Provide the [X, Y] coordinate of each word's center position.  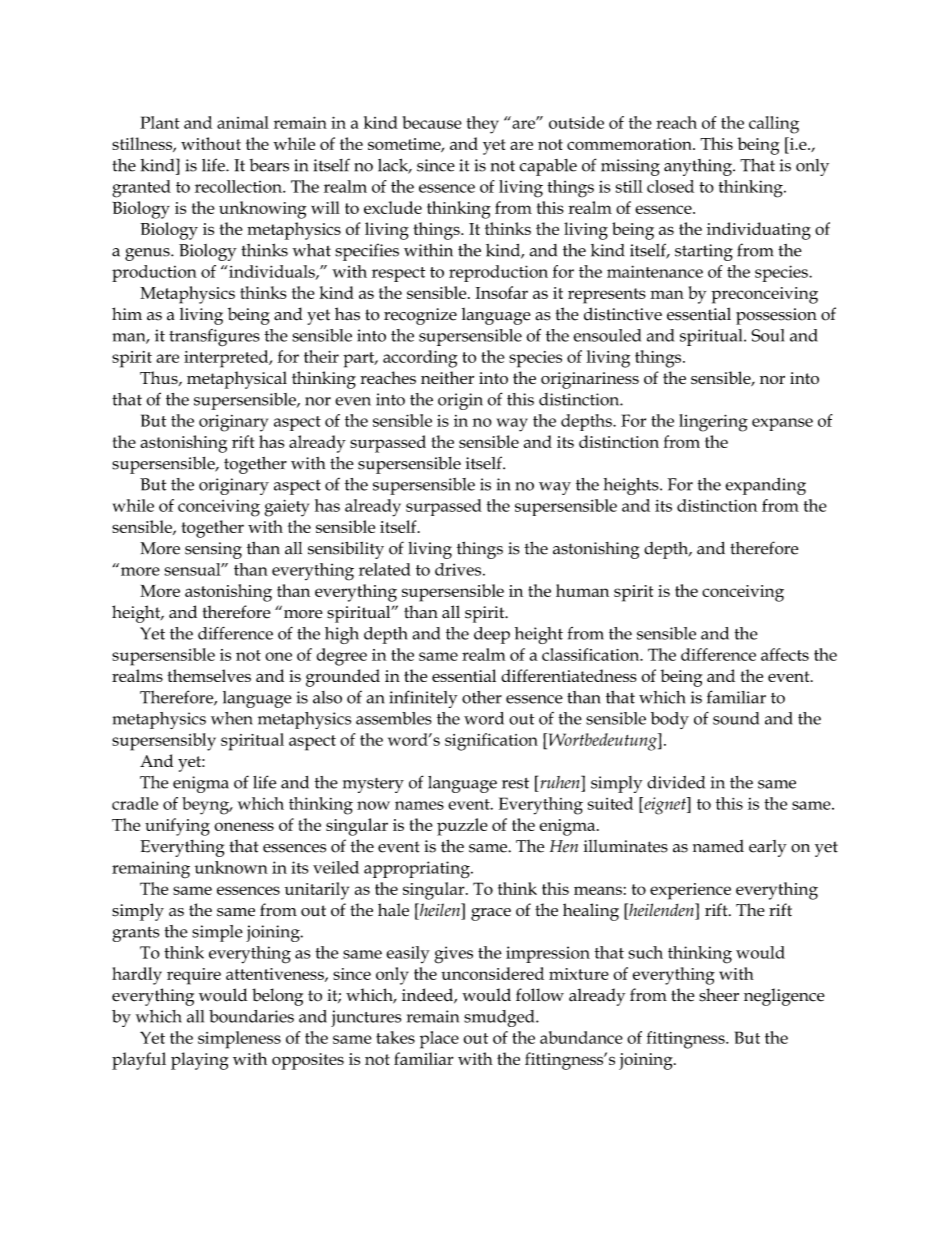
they [483, 125]
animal [243, 122]
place [439, 1040]
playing [200, 1061]
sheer [719, 995]
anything [699, 167]
